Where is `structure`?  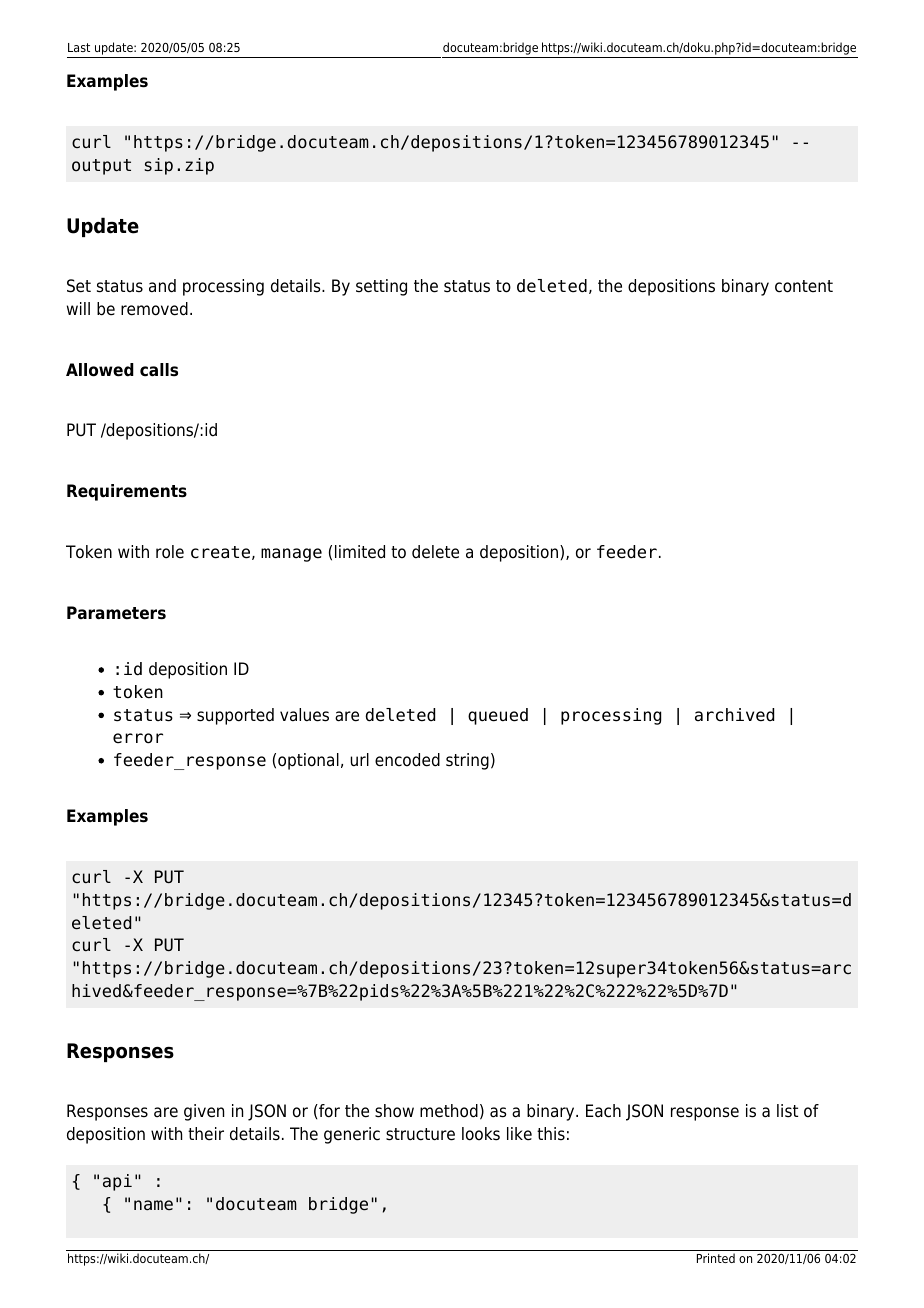 structure is located at coordinates (420, 1134).
